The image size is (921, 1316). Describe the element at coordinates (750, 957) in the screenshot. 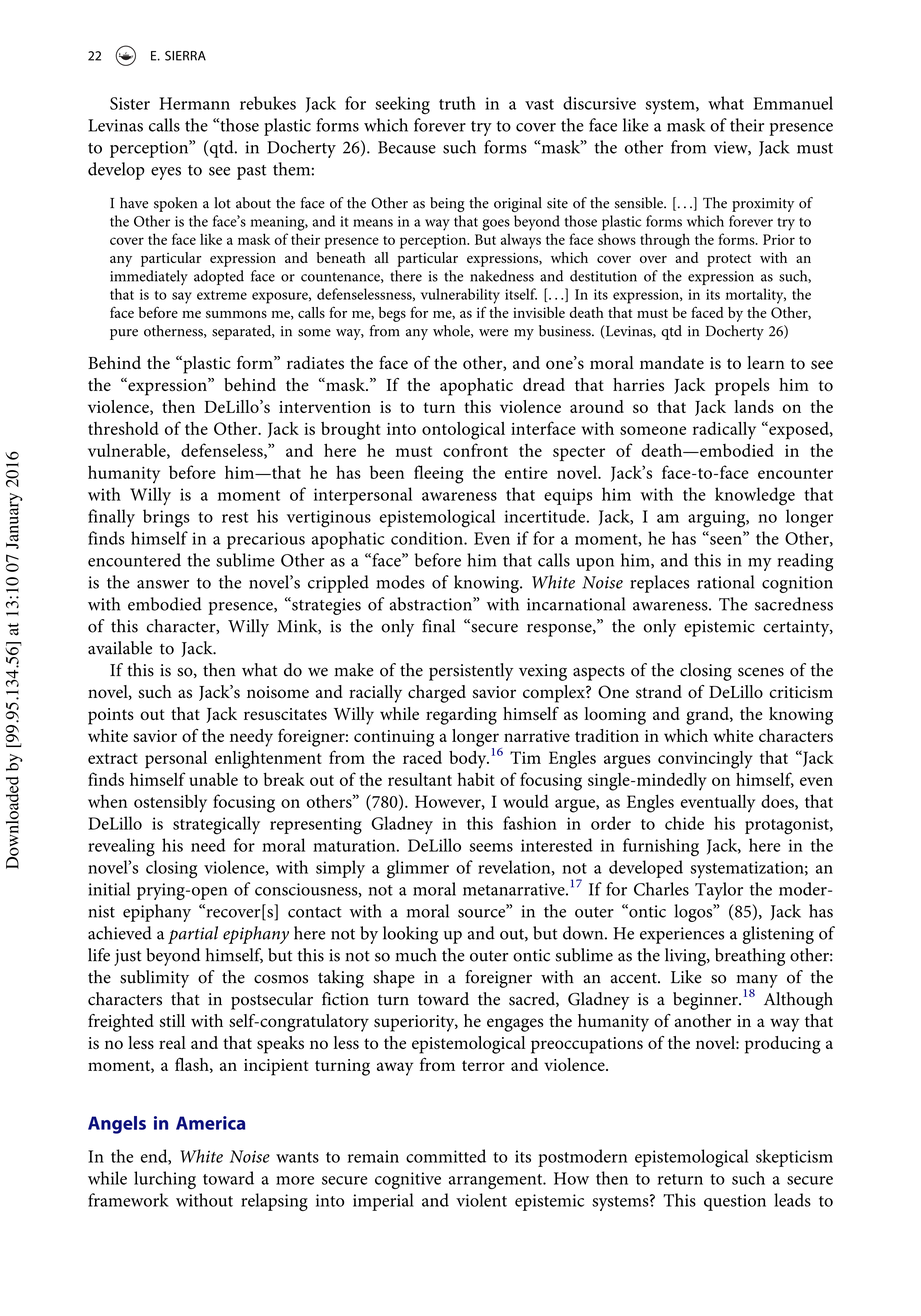

I see `breathing` at that location.
